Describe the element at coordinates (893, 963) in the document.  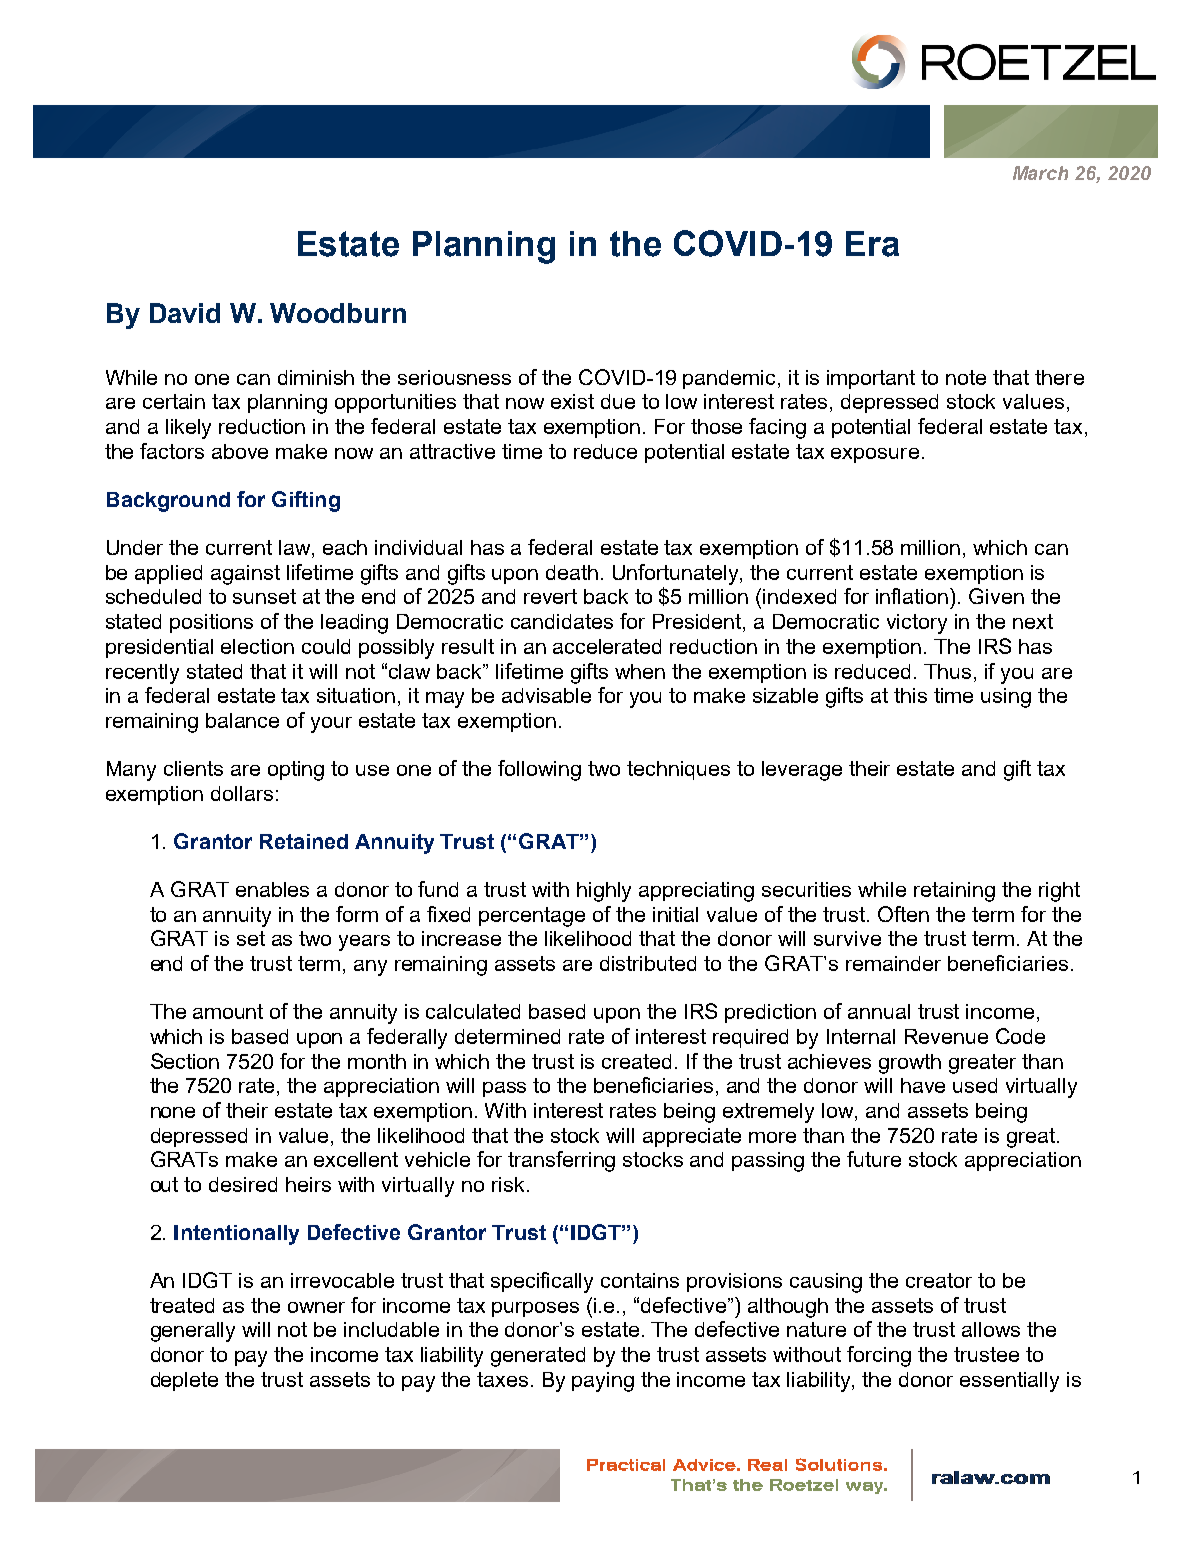
I see `remainder` at that location.
